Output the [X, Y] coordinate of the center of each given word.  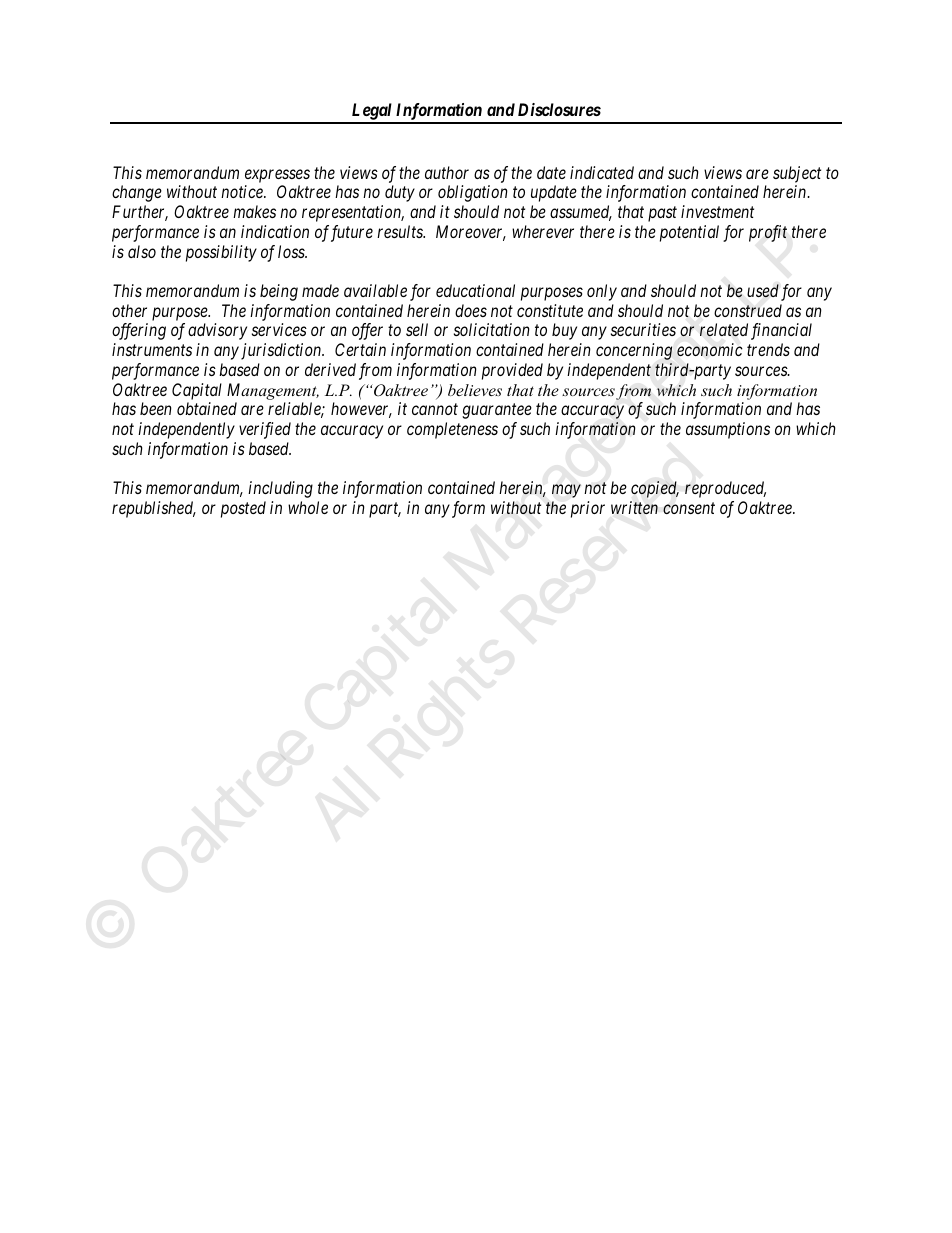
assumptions [728, 430]
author [447, 172]
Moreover [471, 233]
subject [797, 174]
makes [254, 211]
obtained [207, 408]
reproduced [725, 489]
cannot [435, 409]
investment [717, 211]
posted [243, 509]
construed [748, 310]
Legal [372, 113]
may [566, 491]
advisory [217, 331]
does [471, 310]
